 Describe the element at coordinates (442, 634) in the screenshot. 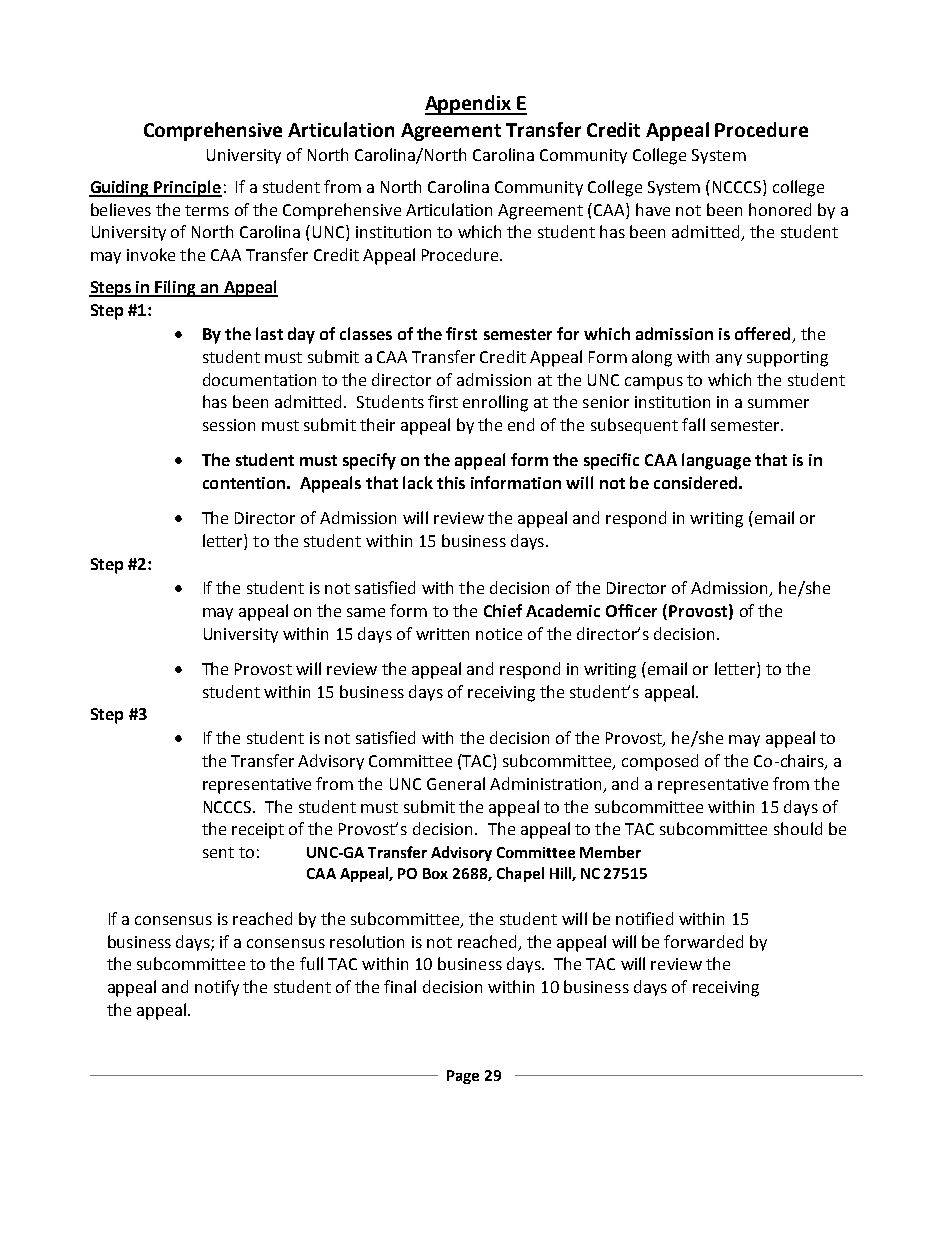

I see `written` at that location.
